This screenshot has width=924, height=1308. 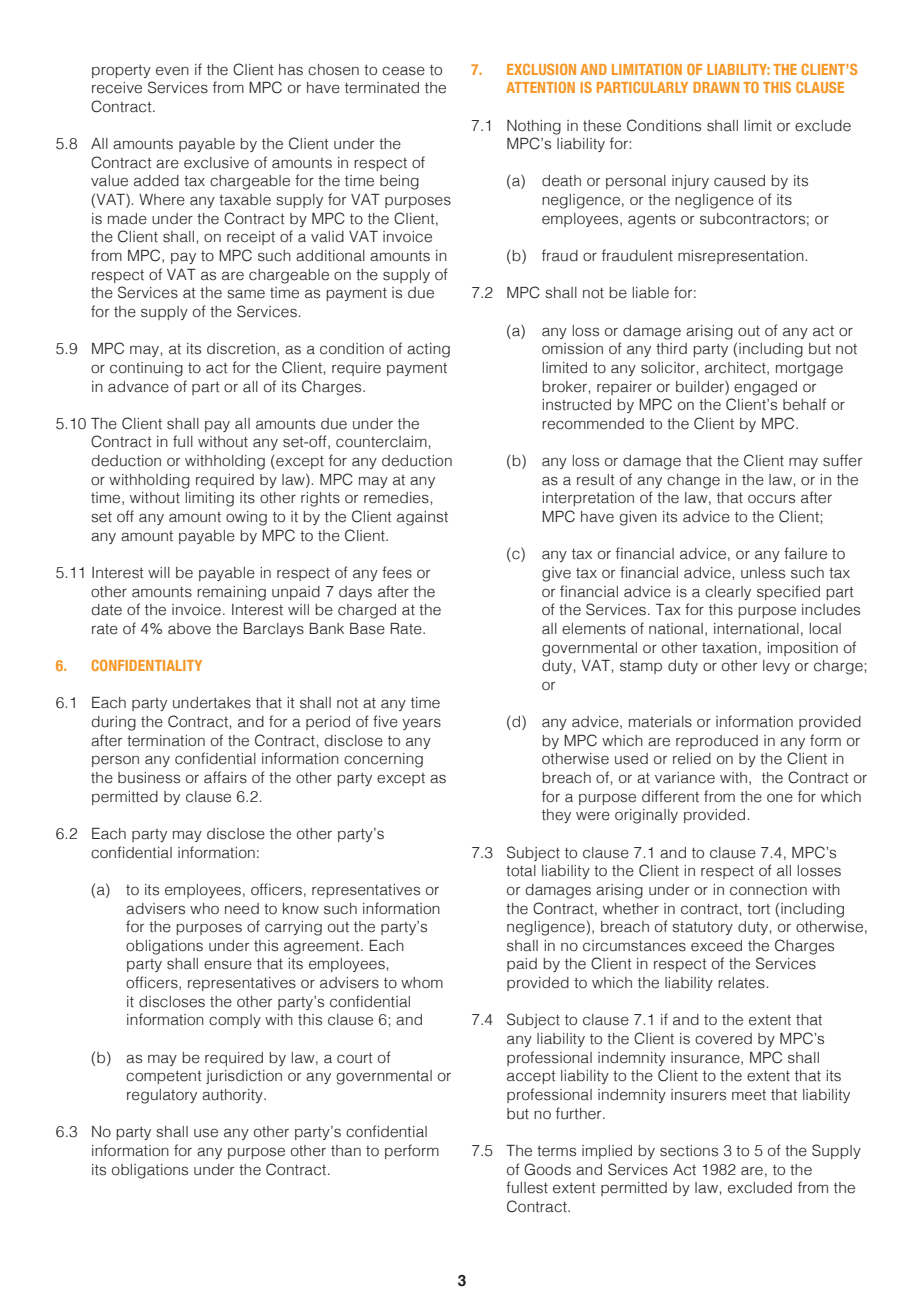 What do you see at coordinates (716, 87) in the screenshot?
I see `DRAWN` at bounding box center [716, 87].
